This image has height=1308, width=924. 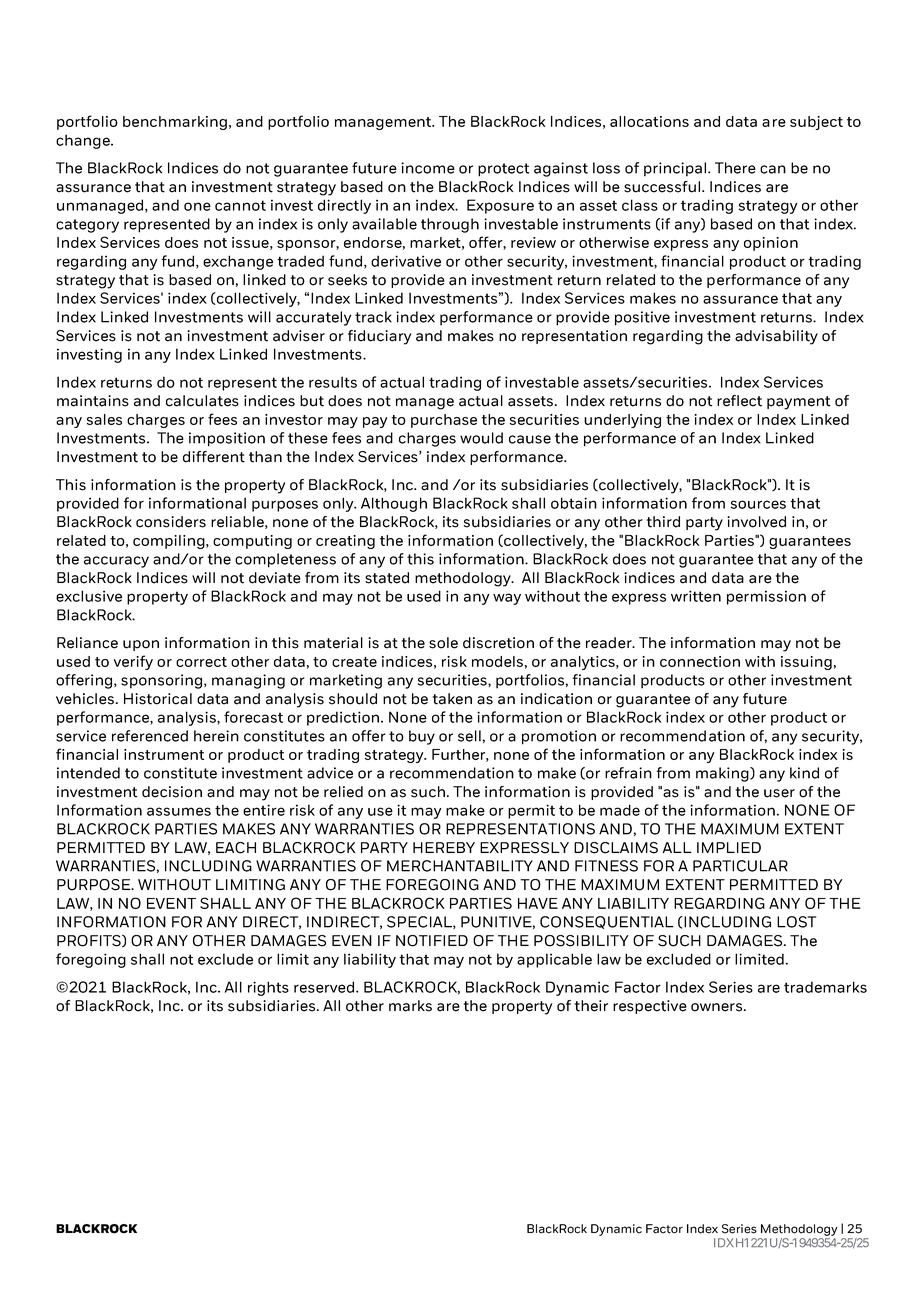 What do you see at coordinates (428, 168) in the image?
I see `income` at bounding box center [428, 168].
